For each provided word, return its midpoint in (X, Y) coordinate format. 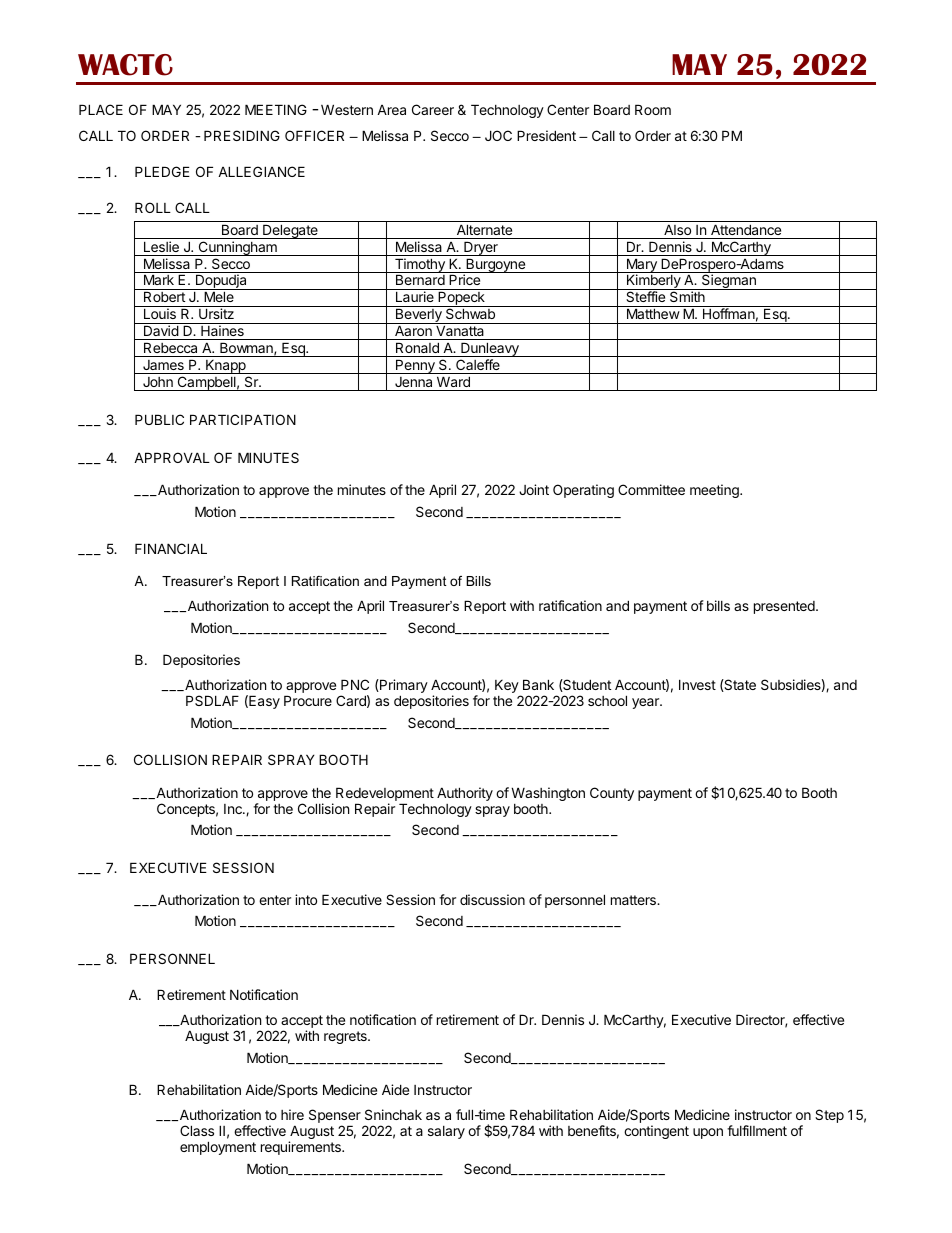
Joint (534, 489)
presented (785, 607)
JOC (498, 135)
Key (507, 686)
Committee (651, 489)
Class (197, 1130)
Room (653, 109)
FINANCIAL (171, 548)
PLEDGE (162, 171)
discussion (492, 899)
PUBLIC (159, 419)
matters (634, 900)
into (306, 899)
